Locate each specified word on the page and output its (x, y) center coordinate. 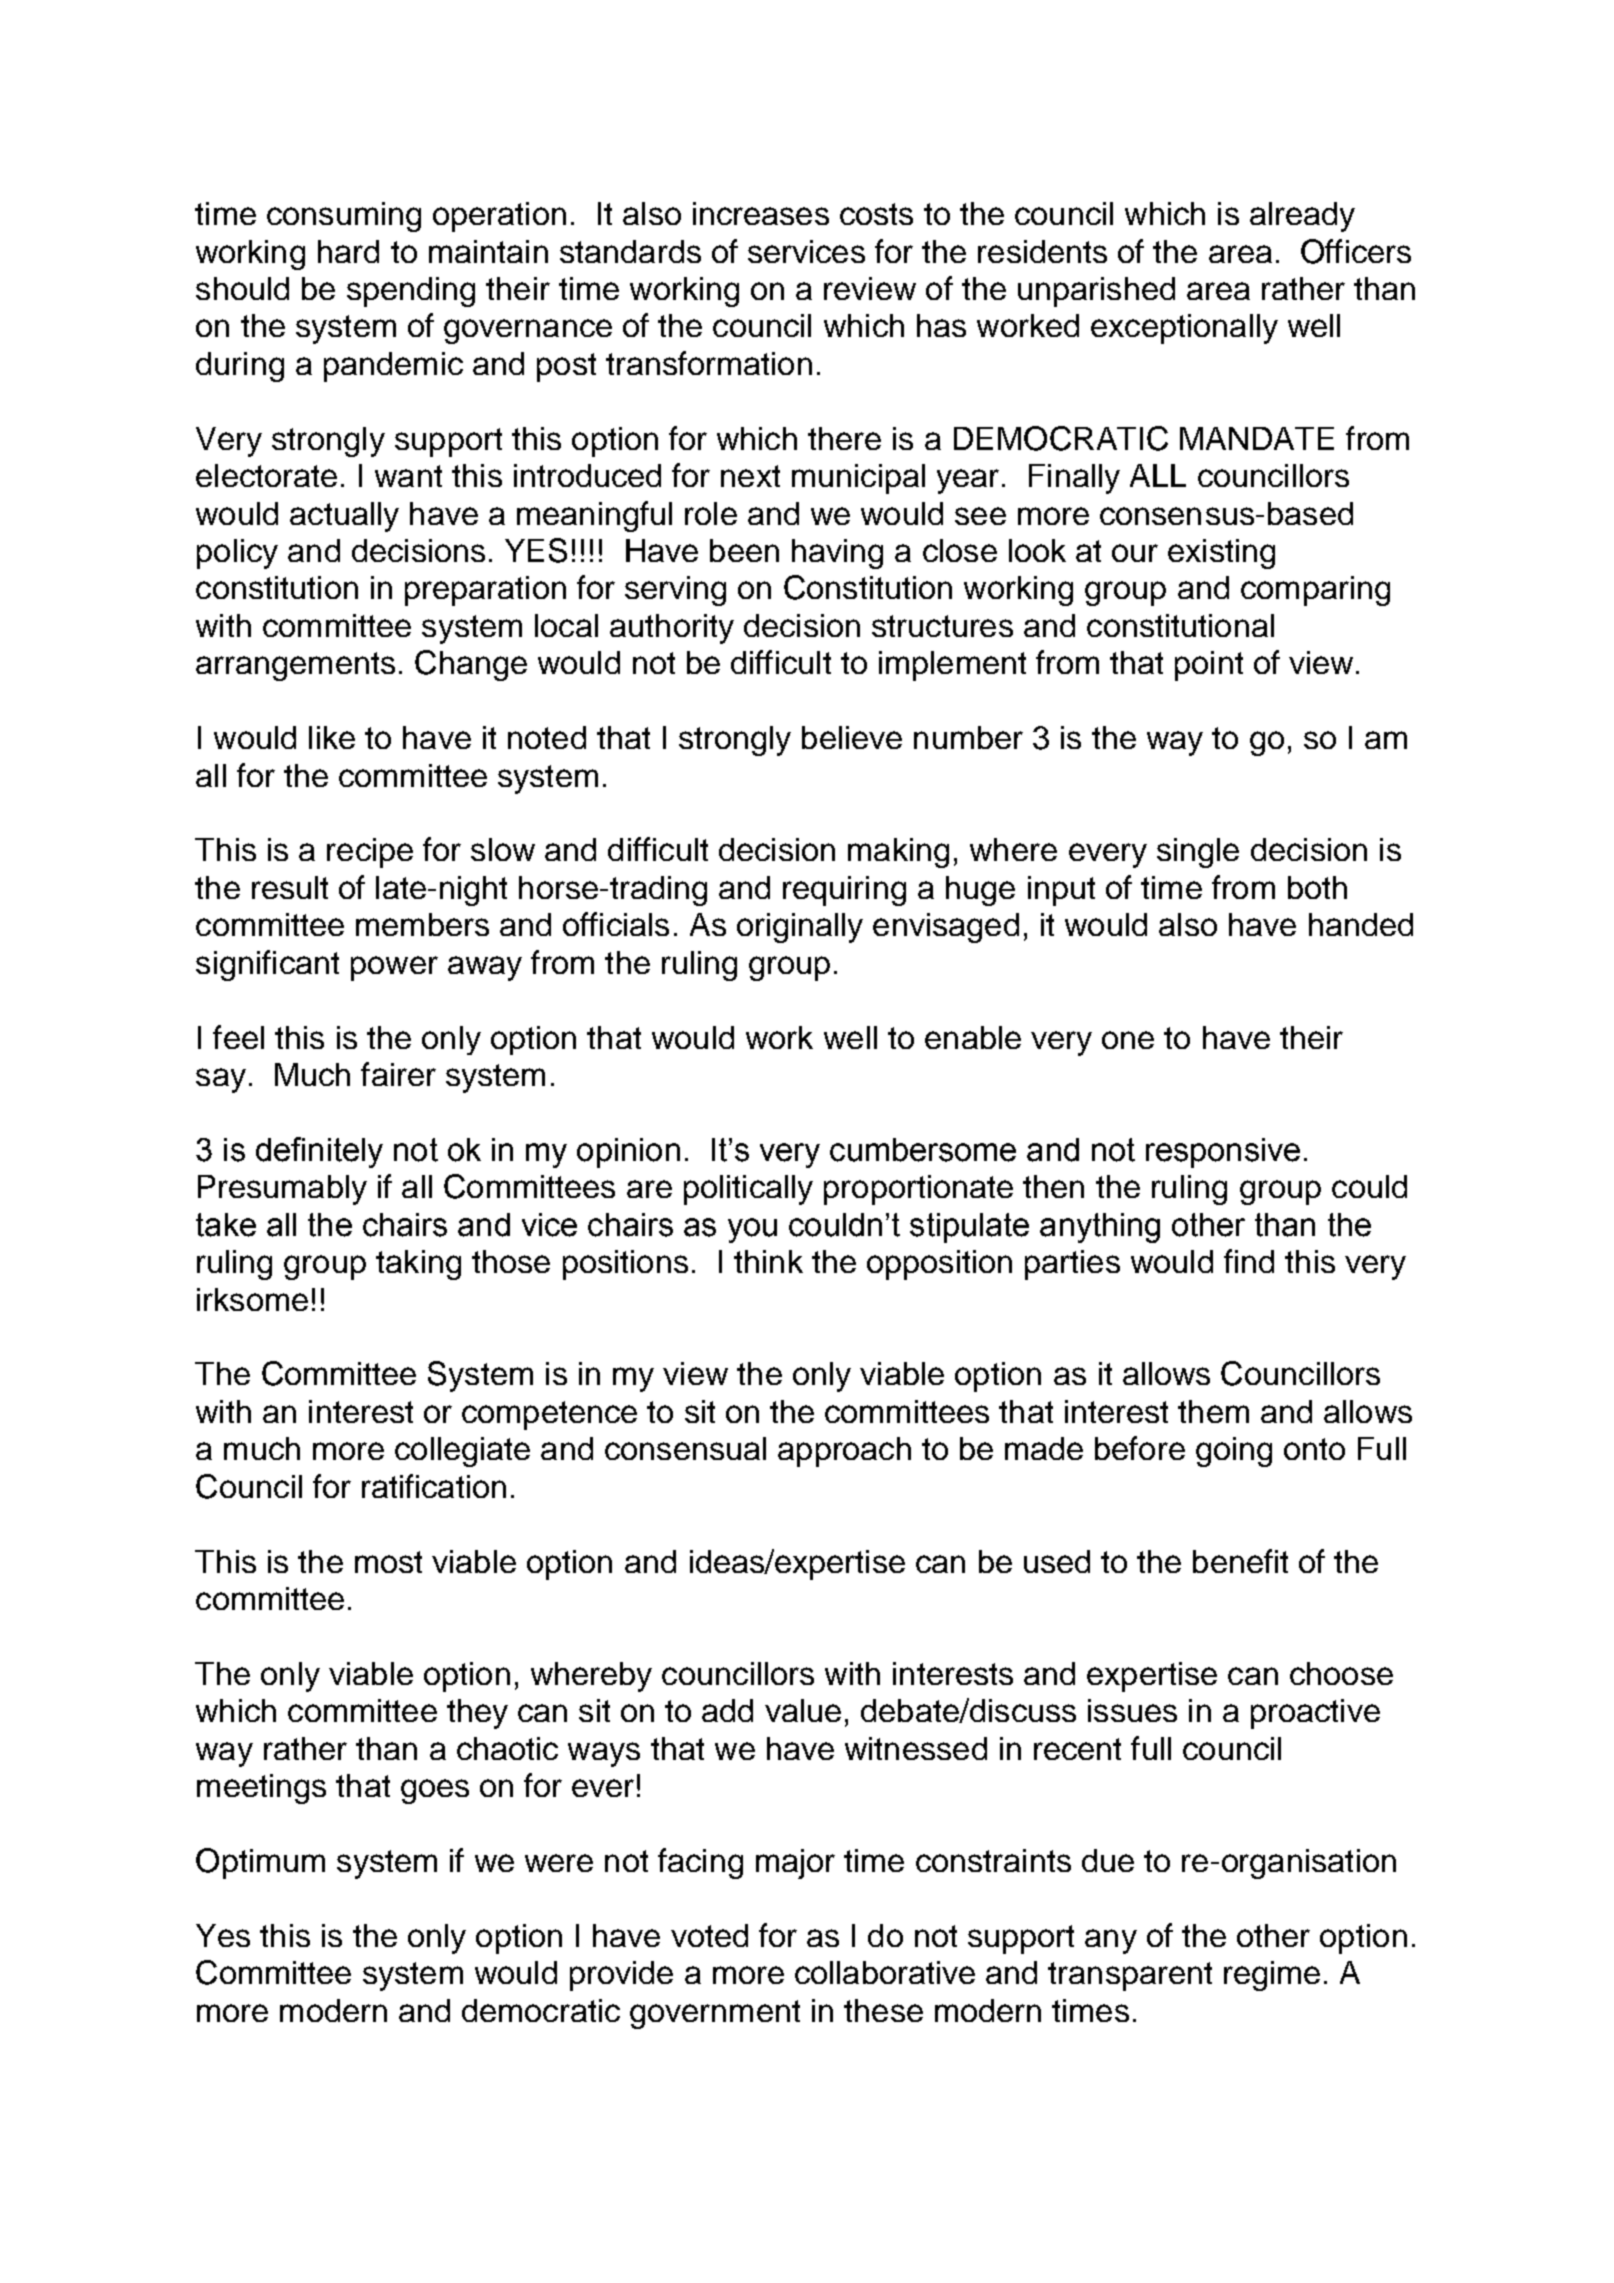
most (388, 1562)
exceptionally (1184, 329)
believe (852, 737)
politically (748, 1190)
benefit (1240, 1561)
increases (761, 213)
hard (348, 251)
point (1209, 666)
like (332, 737)
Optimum (260, 1863)
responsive (1223, 1153)
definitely (319, 1152)
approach (844, 1452)
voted (709, 1935)
